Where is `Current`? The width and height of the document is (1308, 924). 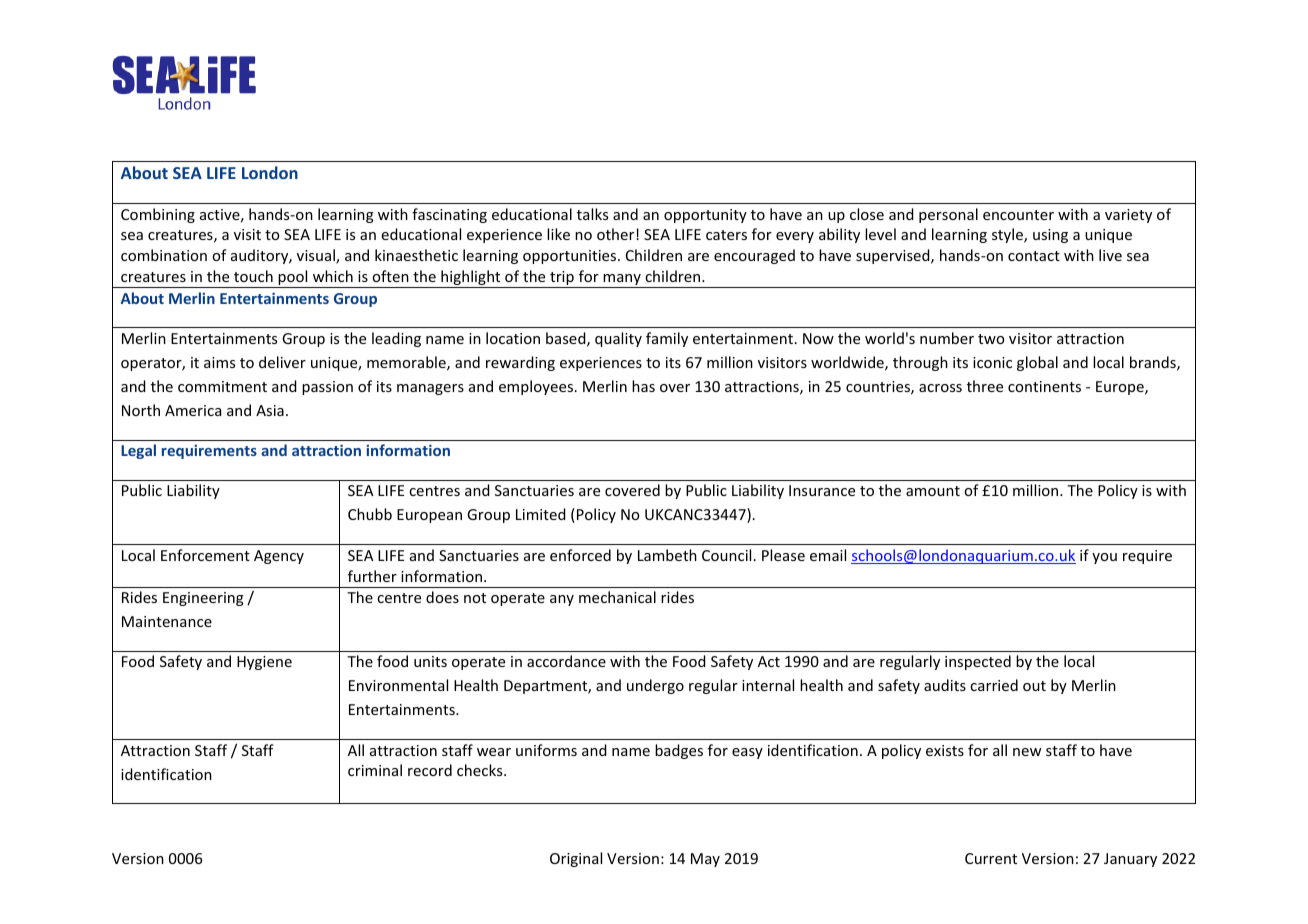
Current is located at coordinates (991, 858).
